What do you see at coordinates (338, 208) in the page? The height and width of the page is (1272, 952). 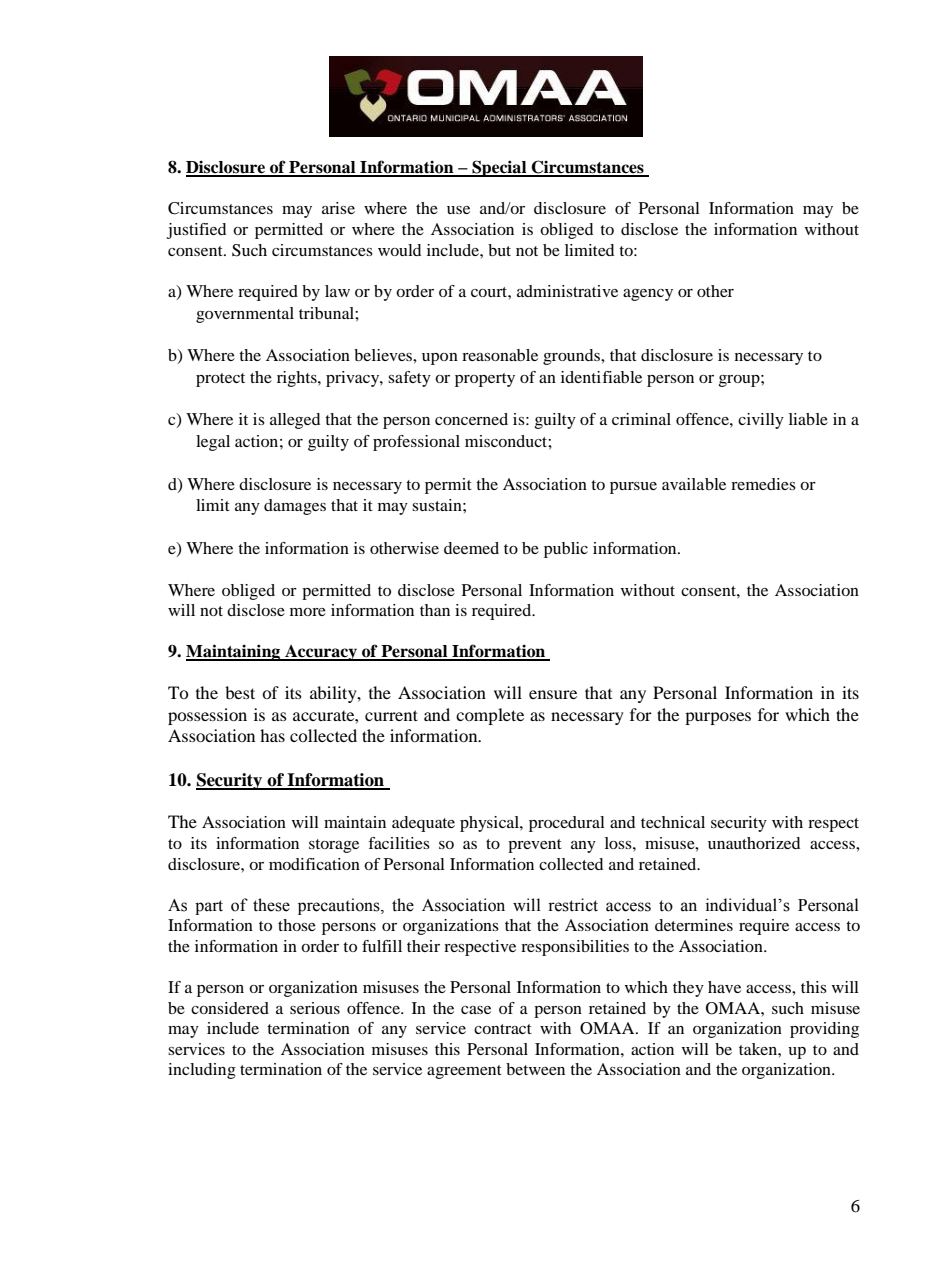 I see `arise` at bounding box center [338, 208].
